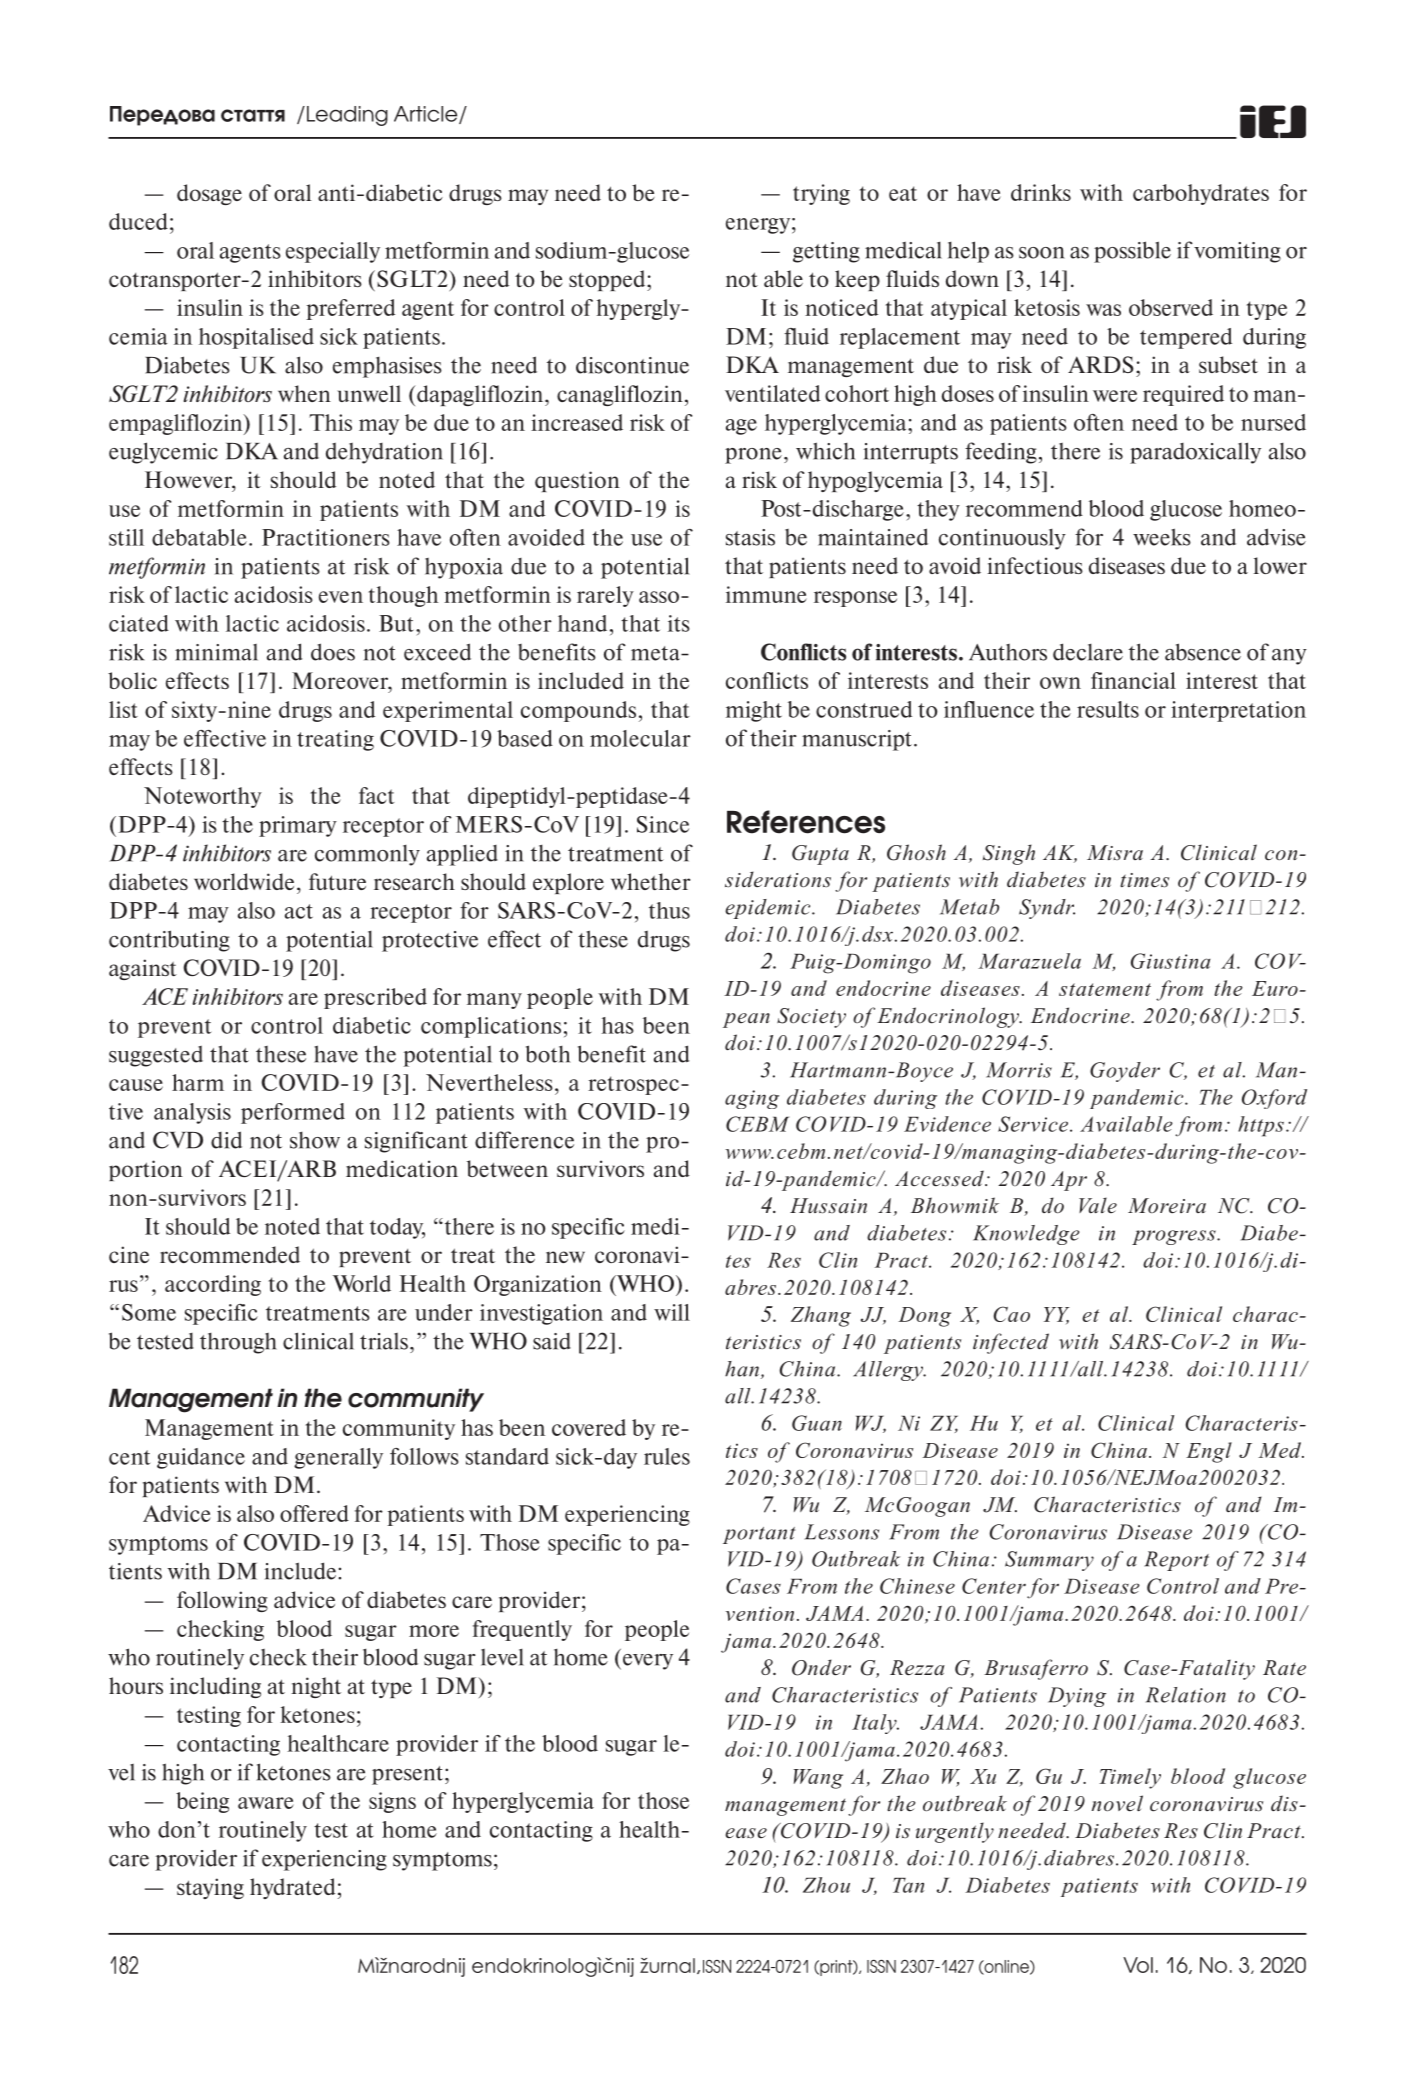 This image has height=2080, width=1415. Describe the element at coordinates (672, 1312) in the image. I see `will` at that location.
